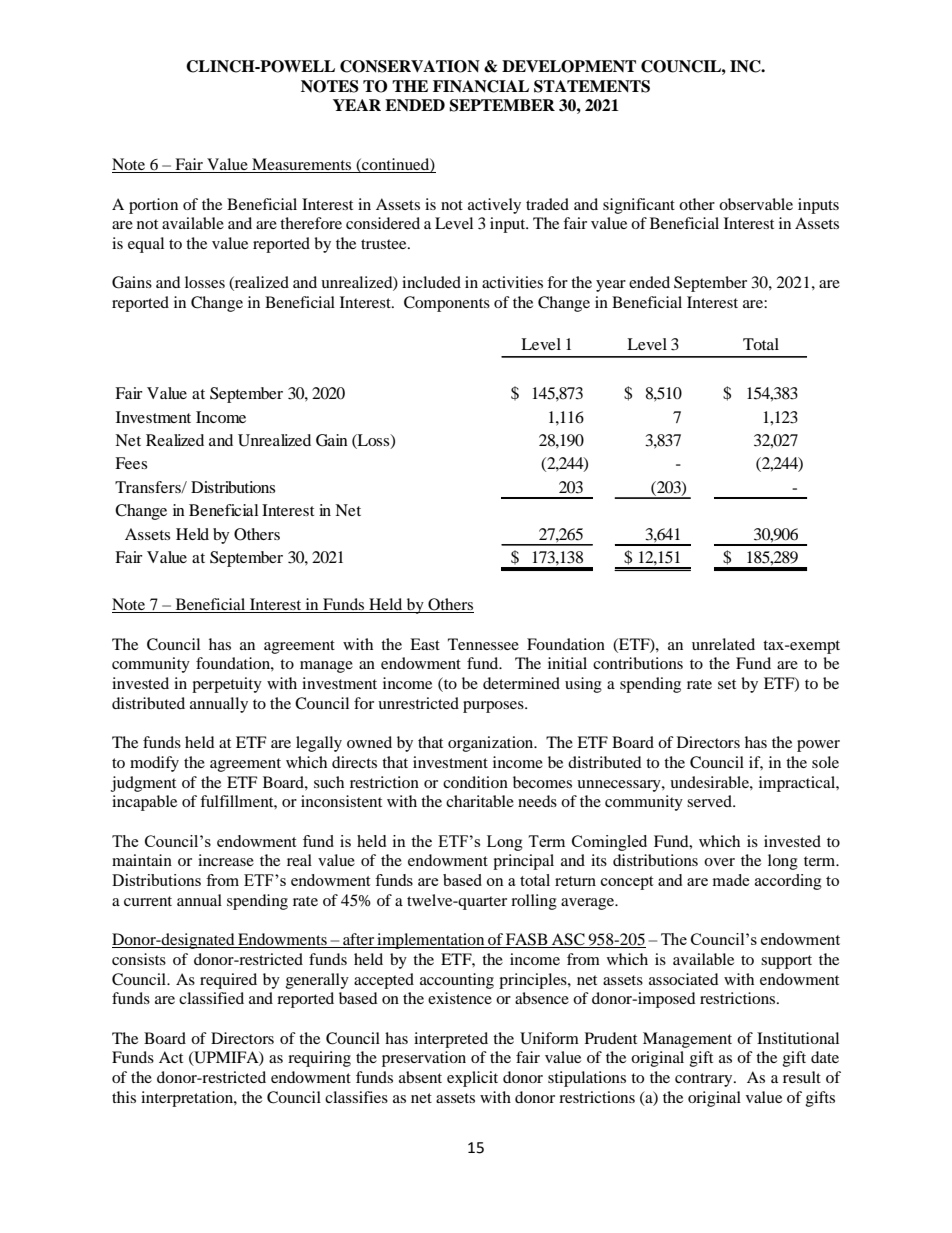 This image has width=952, height=1233. Describe the element at coordinates (756, 204) in the image. I see `observable` at that location.
